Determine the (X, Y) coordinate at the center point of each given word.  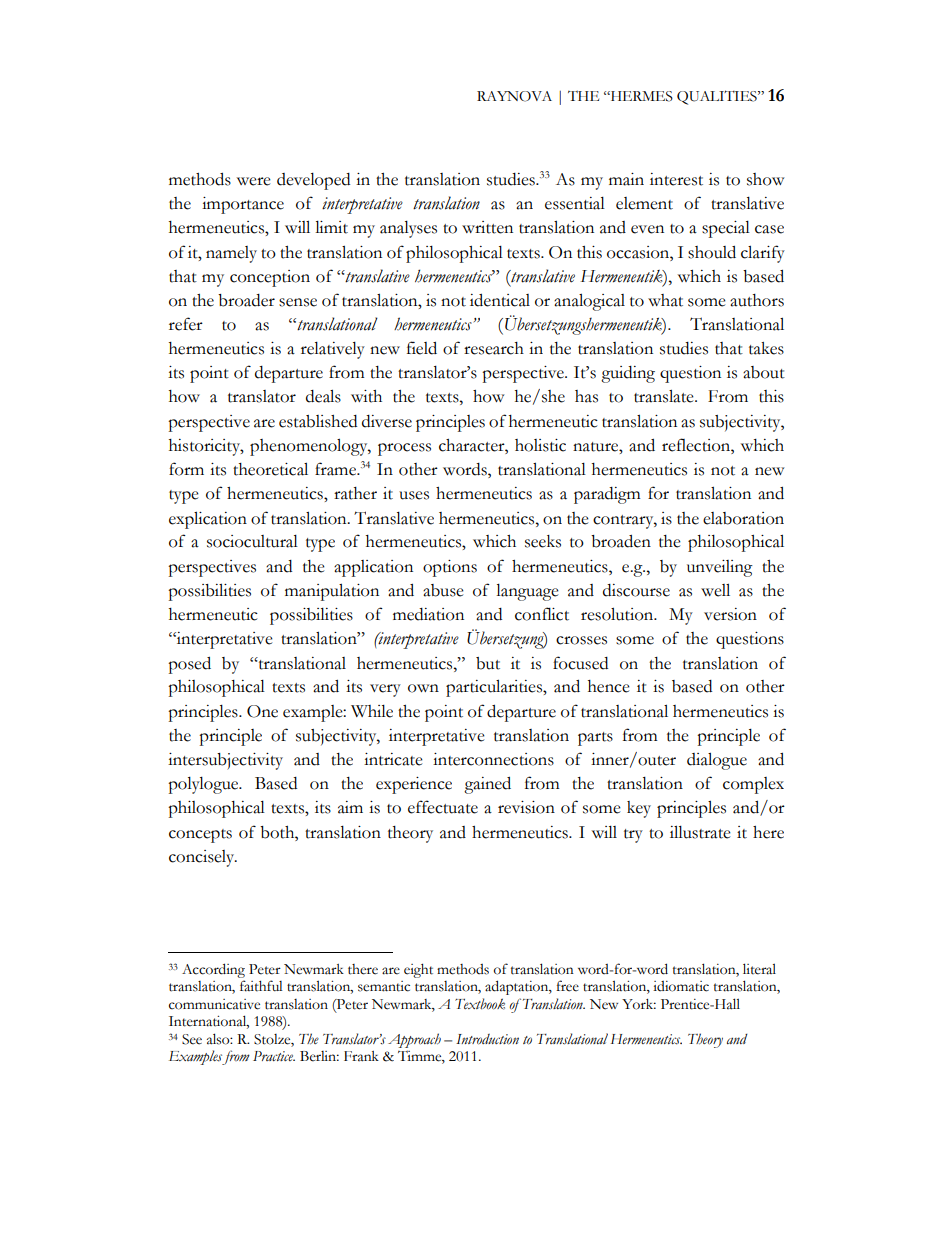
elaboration (743, 518)
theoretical (270, 469)
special (726, 229)
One (262, 711)
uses (414, 495)
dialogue (717, 761)
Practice (274, 1056)
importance (243, 205)
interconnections (493, 759)
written (487, 227)
